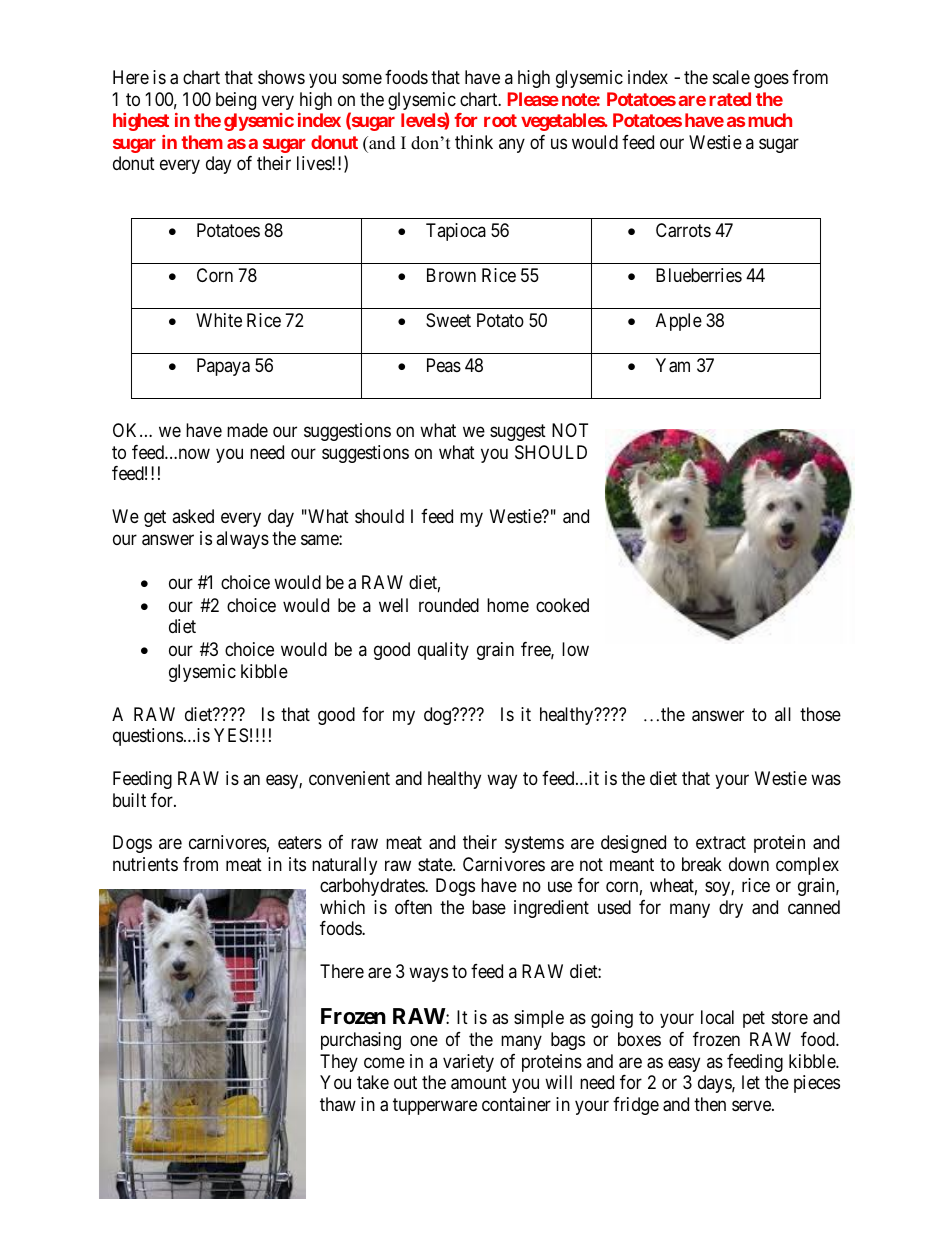  What do you see at coordinates (730, 99) in the image?
I see `rated` at bounding box center [730, 99].
